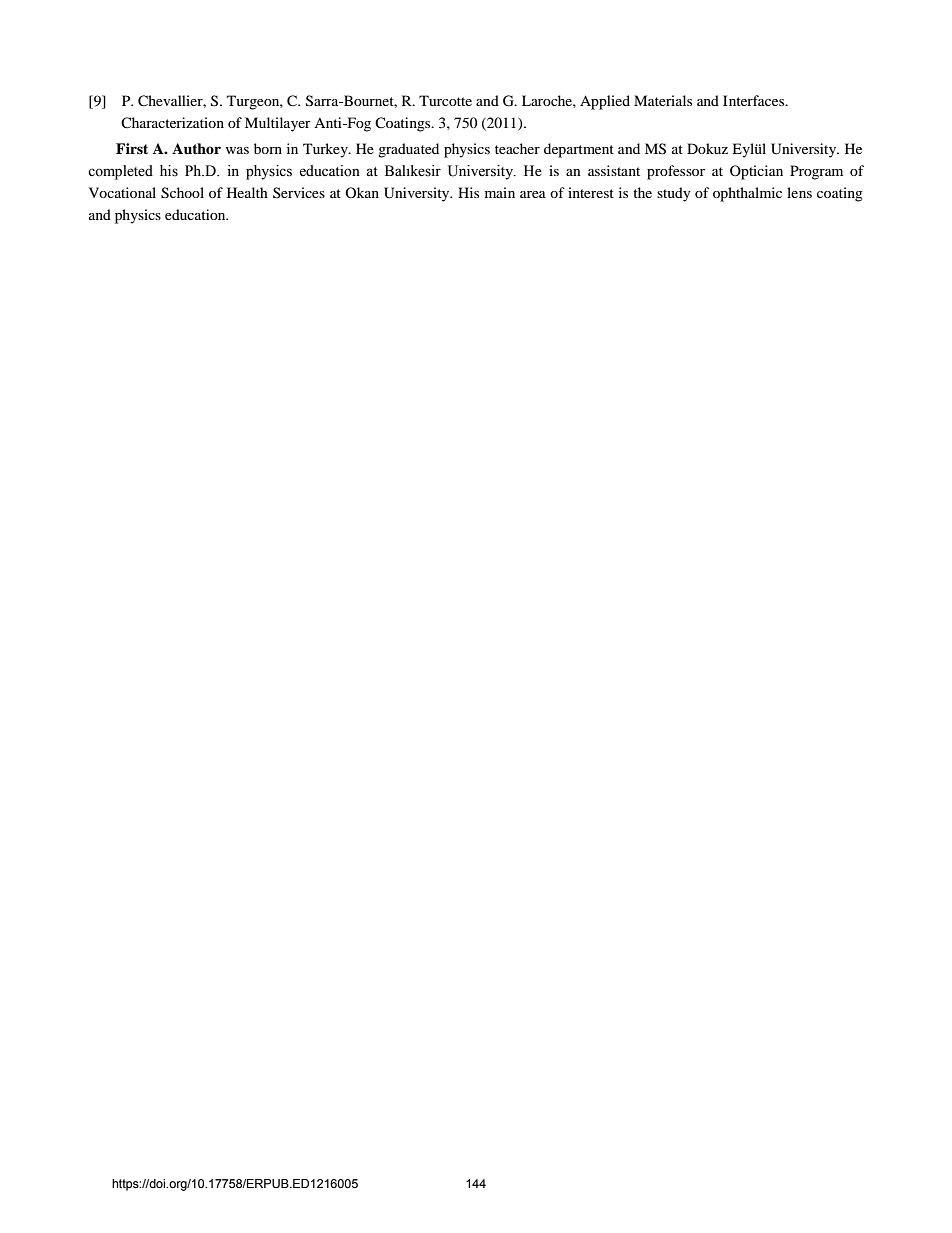 Image resolution: width=952 pixels, height=1233 pixels. What do you see at coordinates (605, 102) in the image?
I see `Applied` at bounding box center [605, 102].
